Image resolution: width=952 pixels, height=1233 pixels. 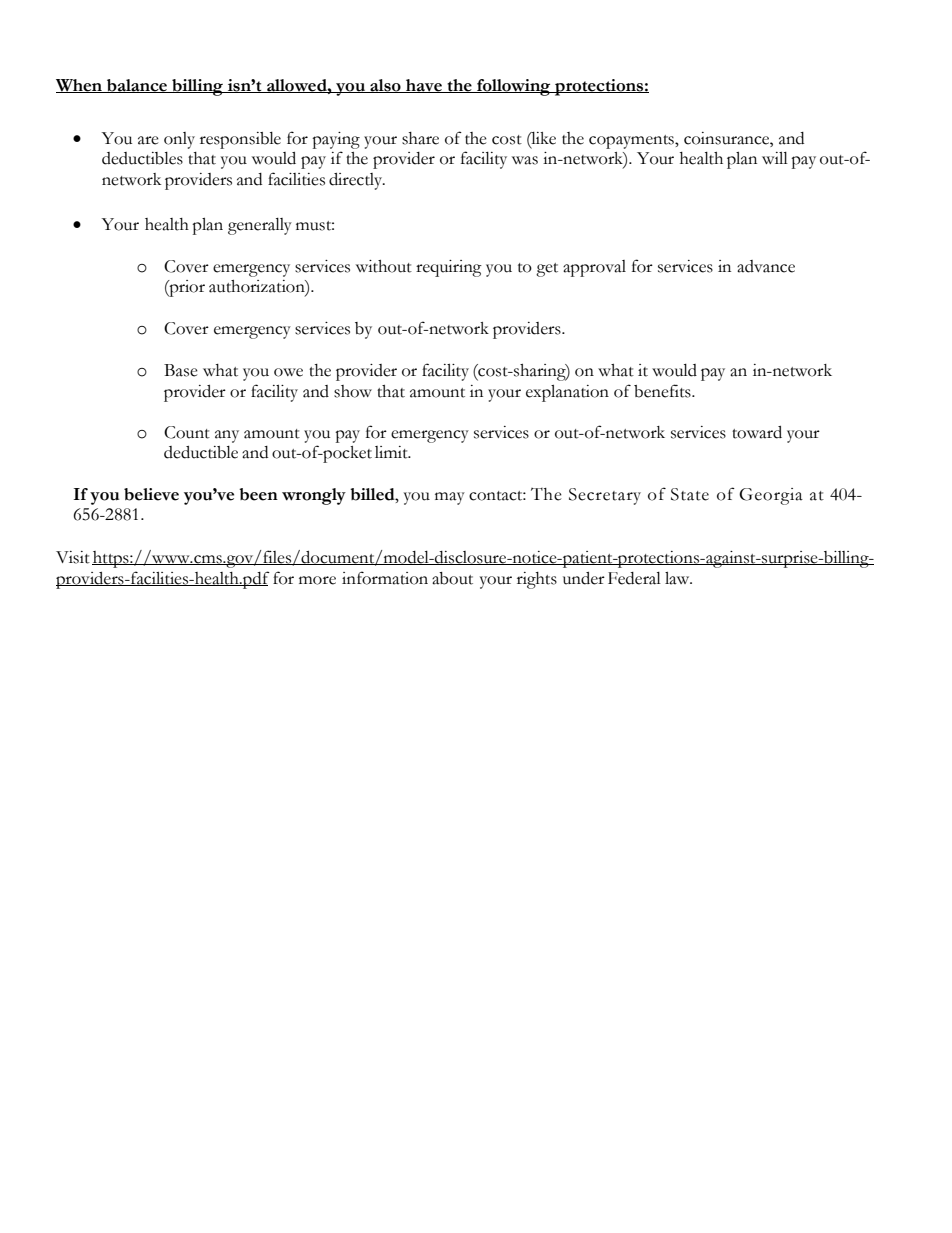 I want to click on Visit, so click(x=73, y=557).
